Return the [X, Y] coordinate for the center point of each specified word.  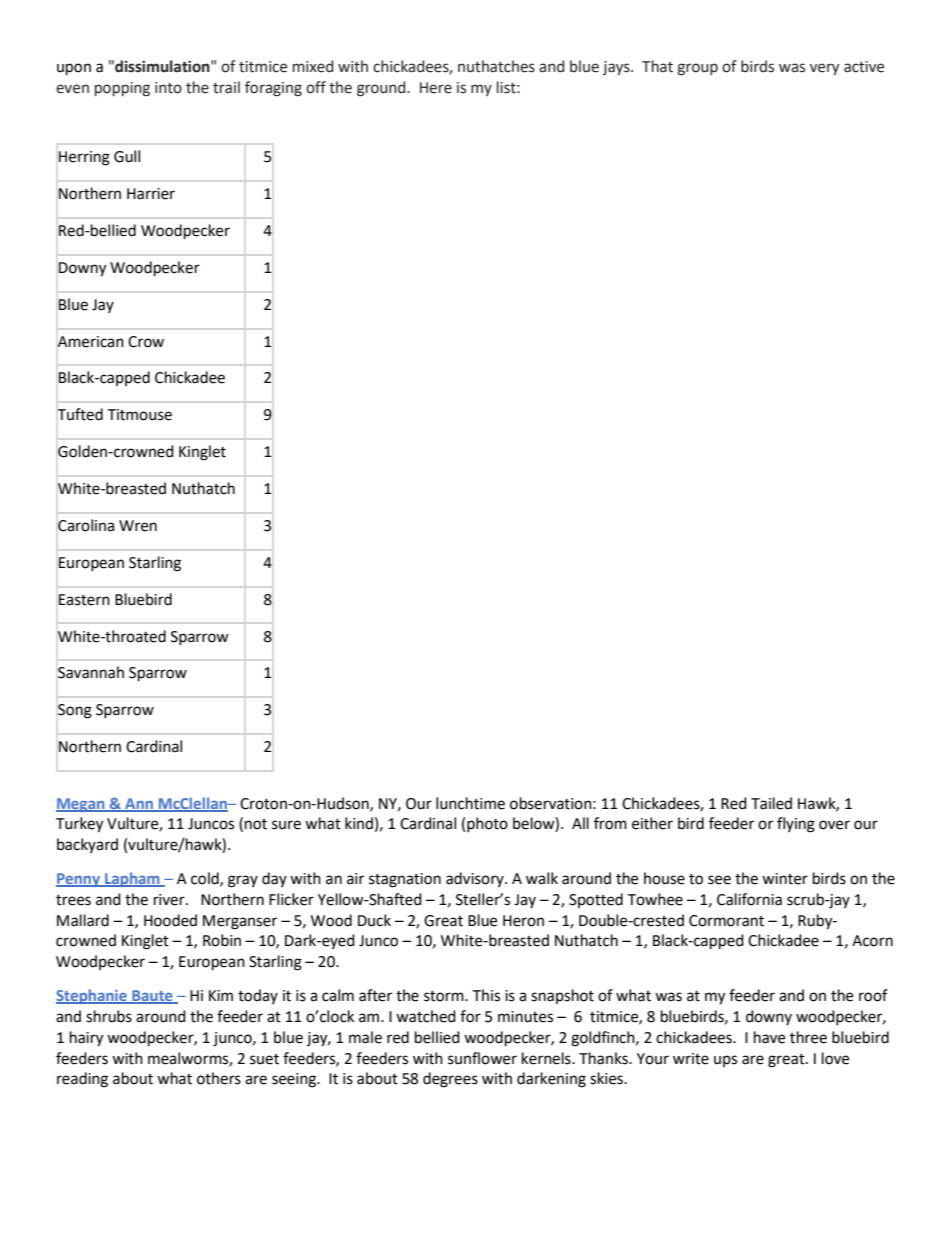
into [168, 88]
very [824, 69]
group [697, 69]
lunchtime [470, 803]
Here [436, 88]
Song [75, 711]
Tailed [771, 803]
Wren [138, 526]
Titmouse [139, 415]
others [219, 1078]
